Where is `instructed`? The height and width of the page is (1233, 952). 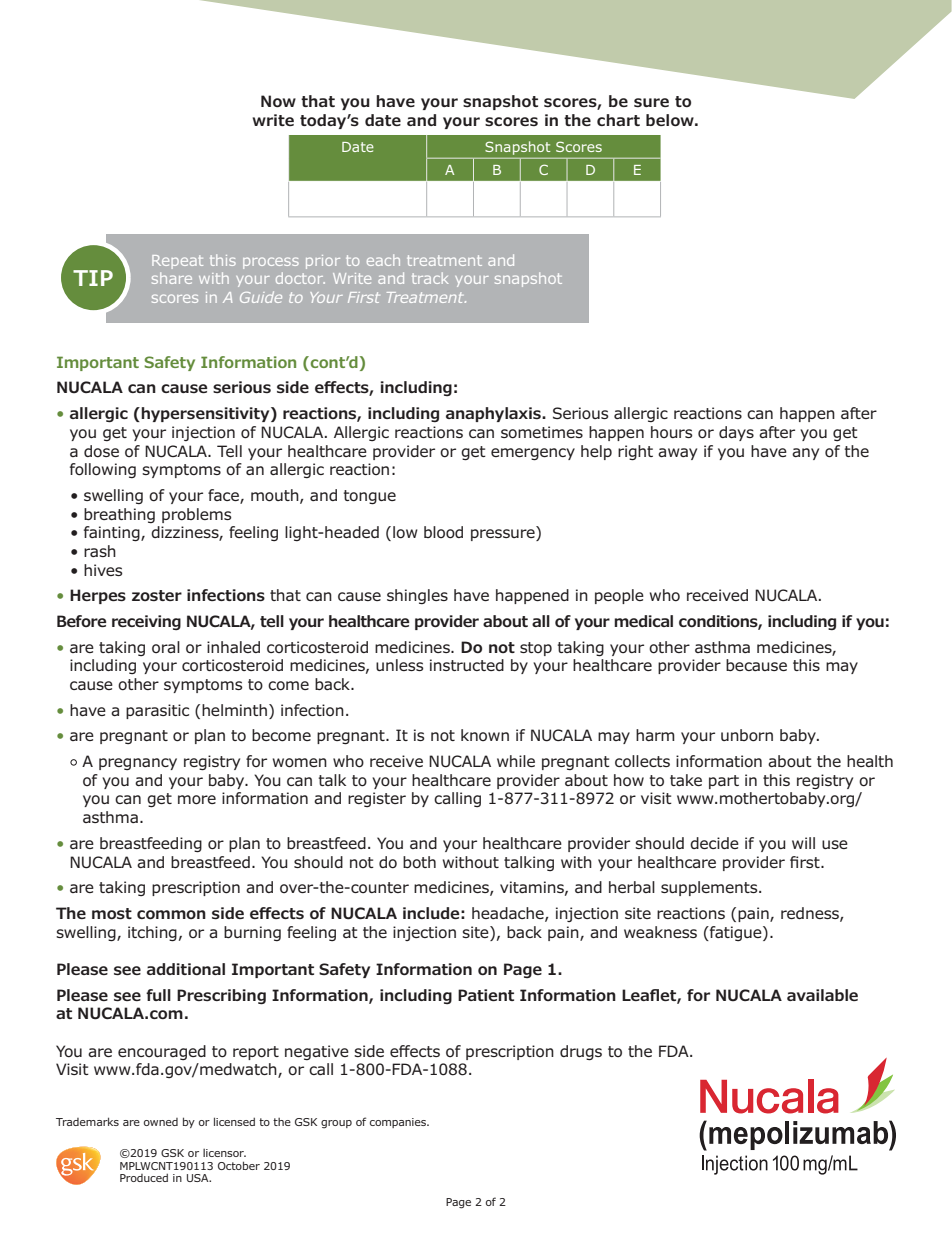 instructed is located at coordinates (467, 665).
